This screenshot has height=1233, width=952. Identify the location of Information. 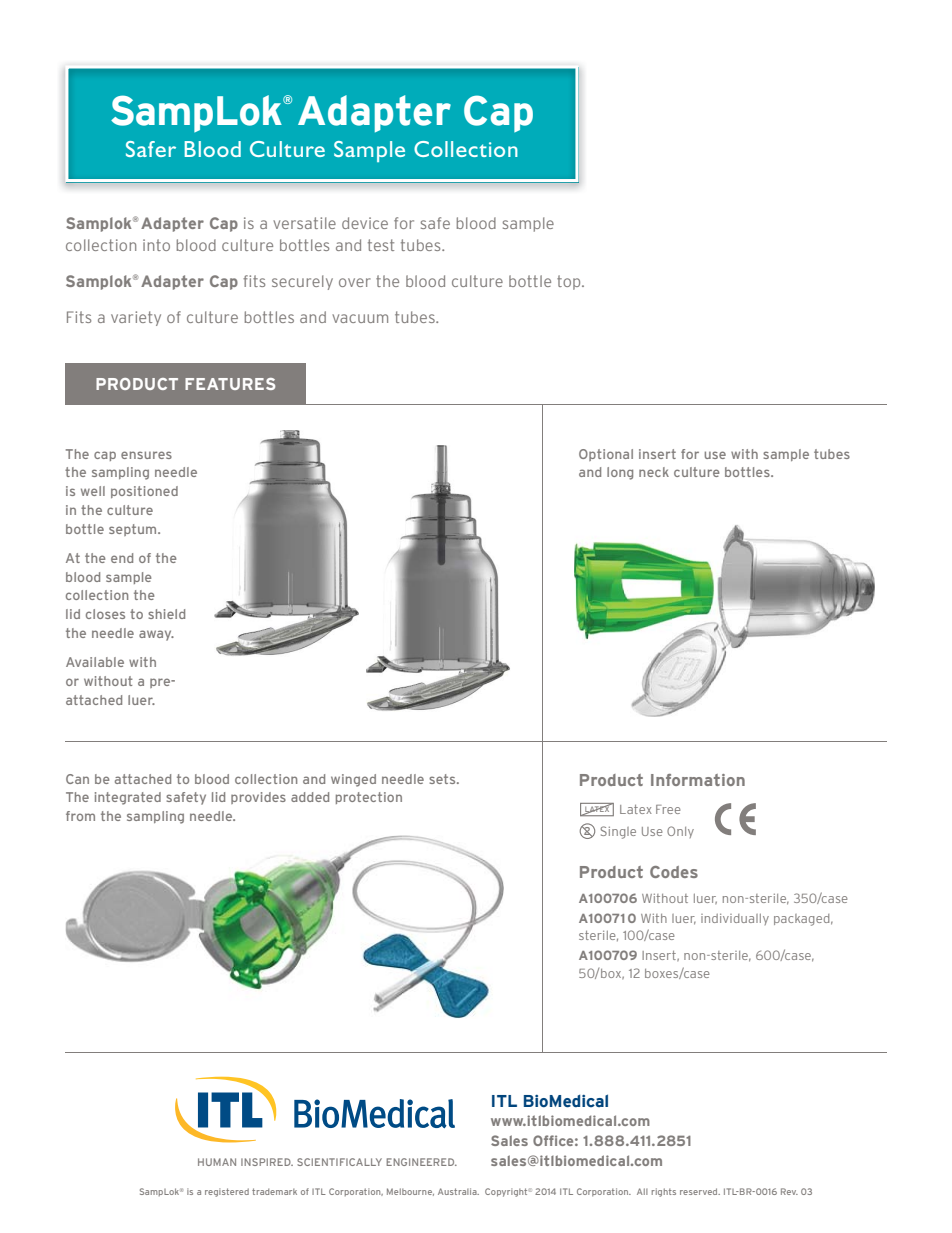
(698, 780).
